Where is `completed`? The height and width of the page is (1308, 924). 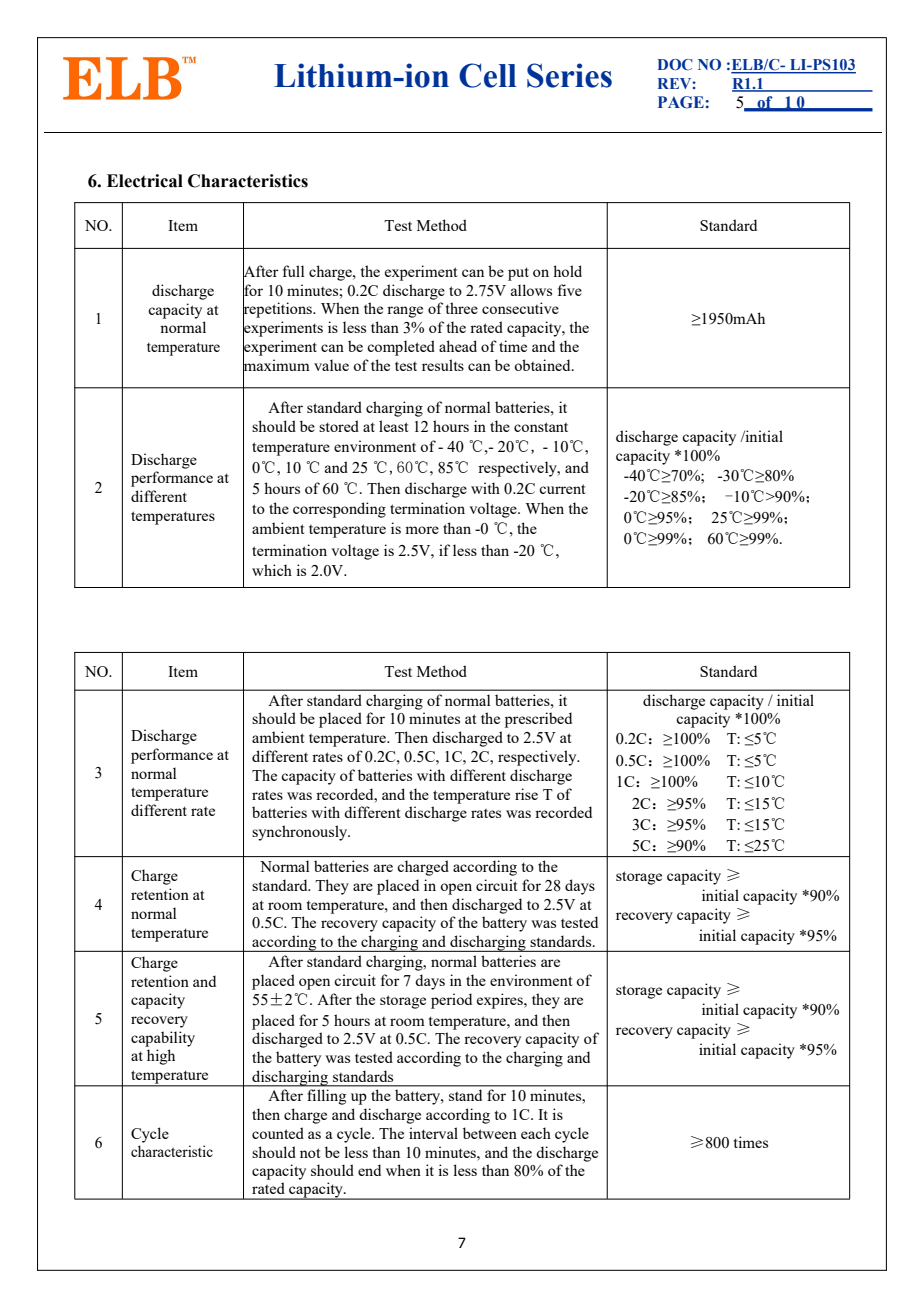 completed is located at coordinates (401, 348).
